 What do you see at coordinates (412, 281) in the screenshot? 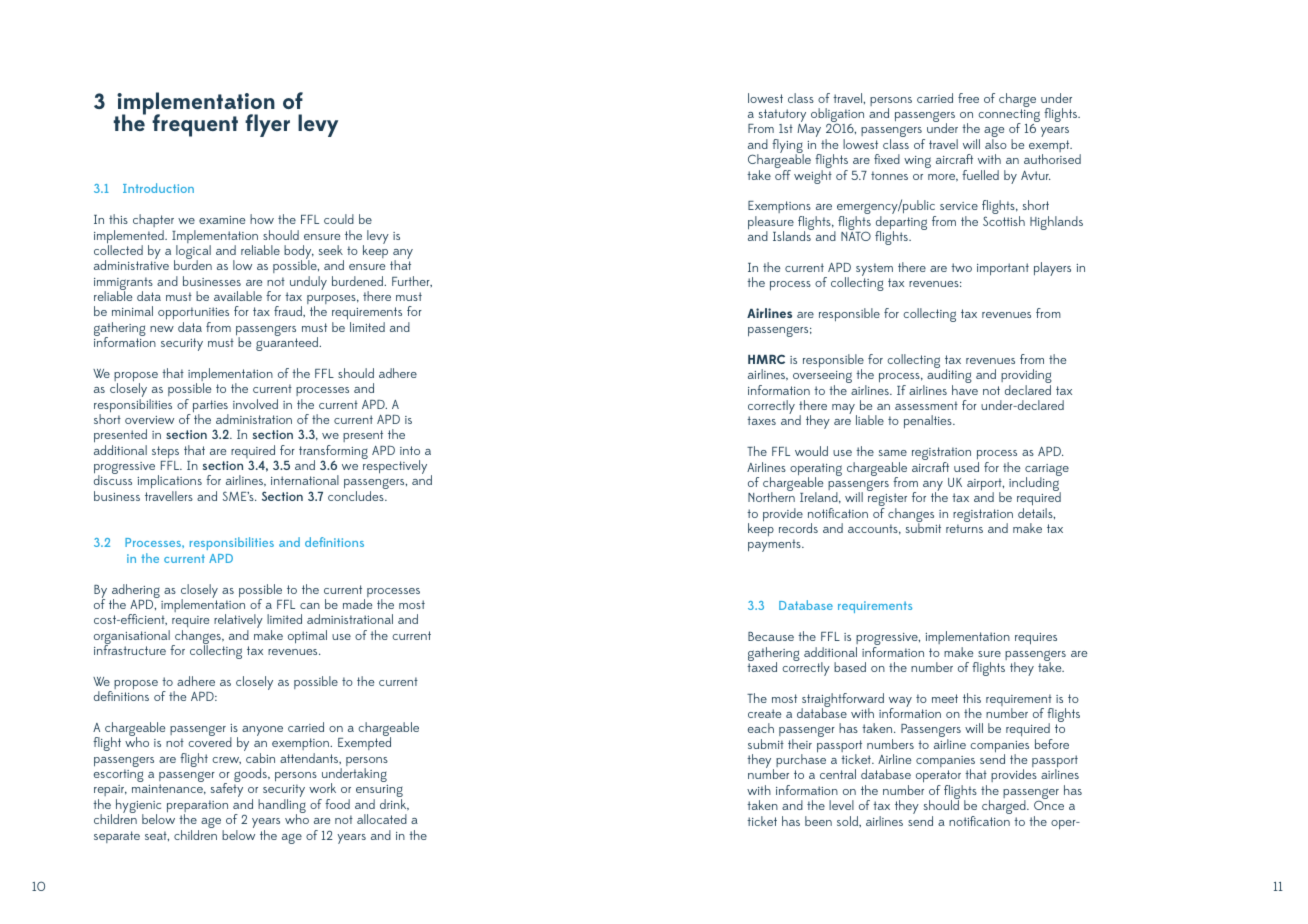
I see `Further` at bounding box center [412, 281].
